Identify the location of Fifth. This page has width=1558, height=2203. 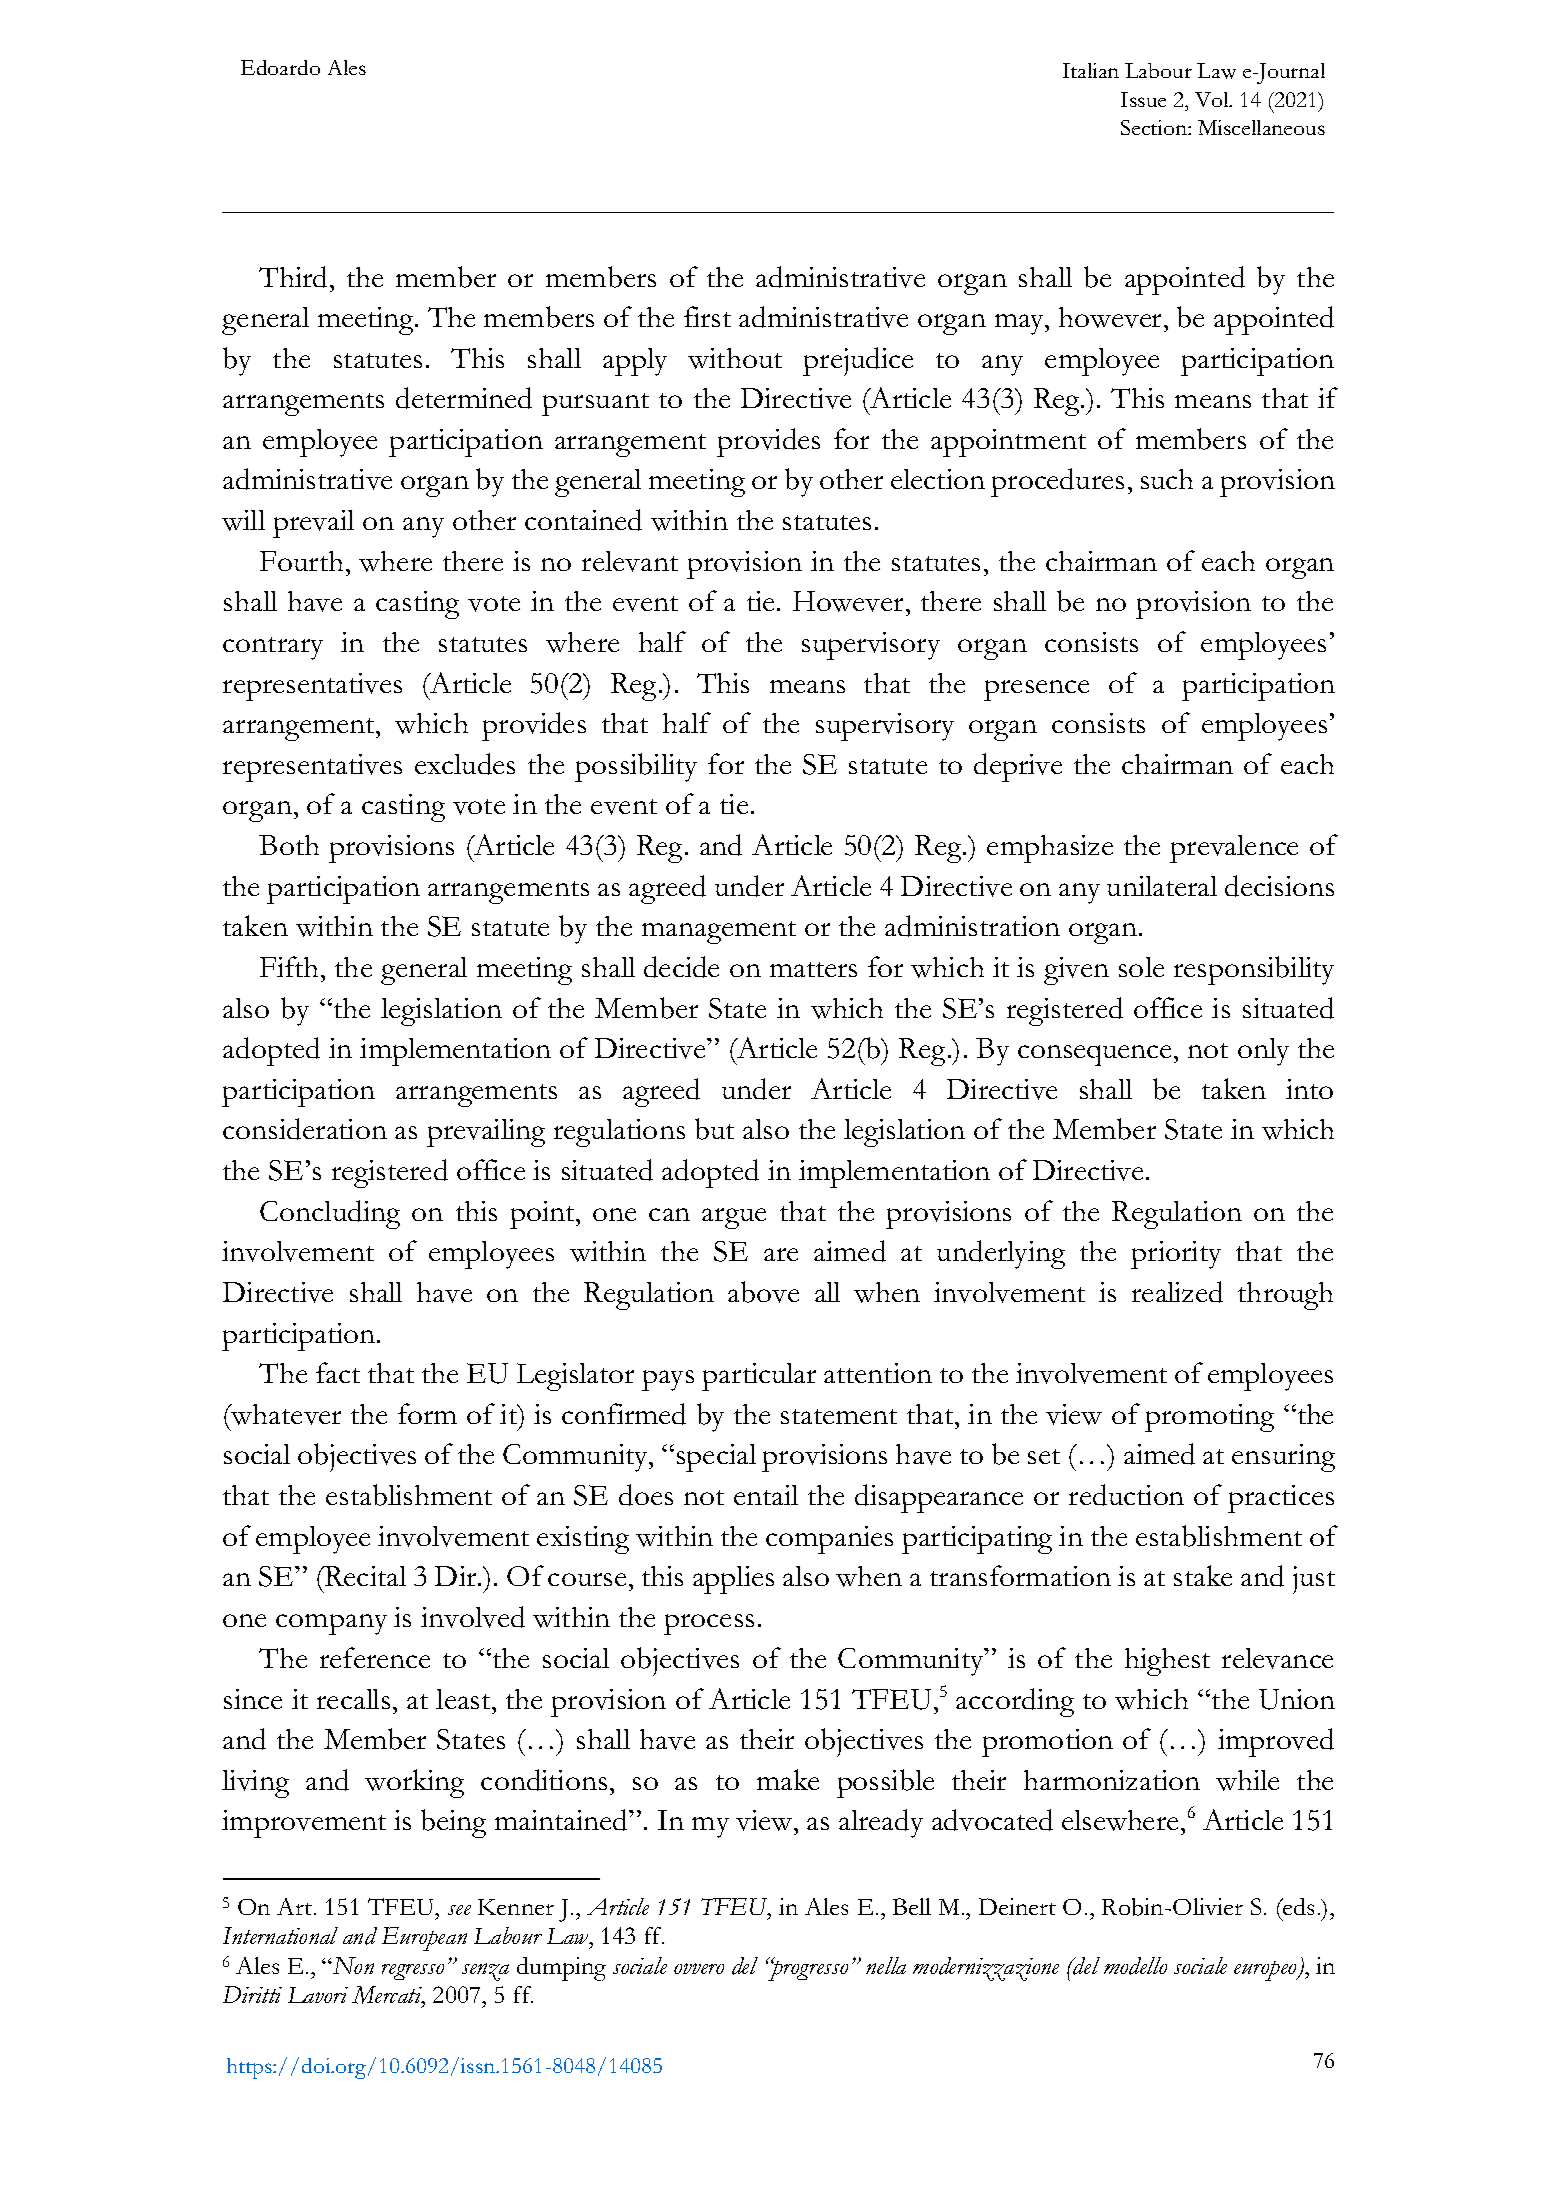
(291, 966).
